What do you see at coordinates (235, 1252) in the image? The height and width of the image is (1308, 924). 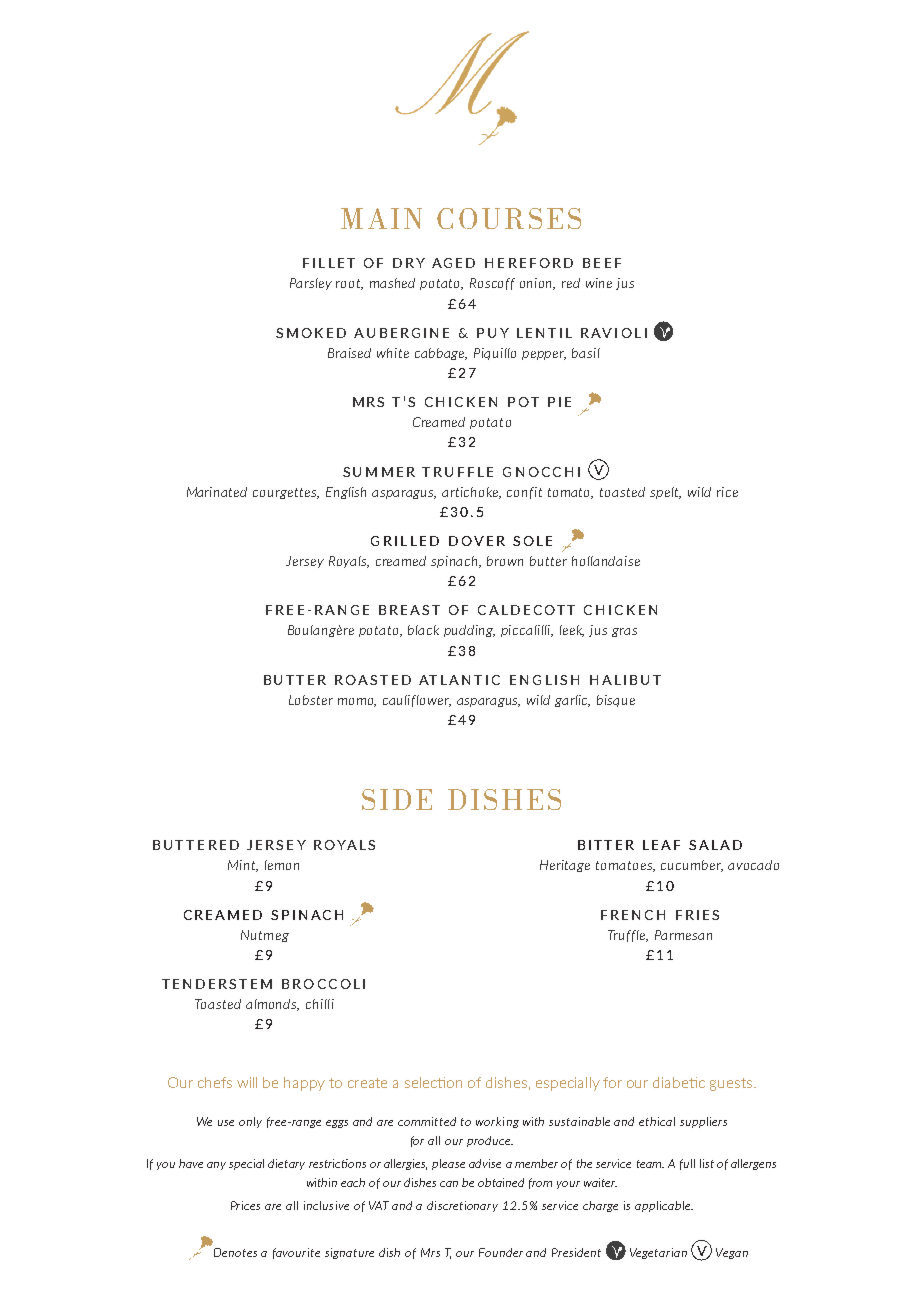 I see `Denotes` at bounding box center [235, 1252].
